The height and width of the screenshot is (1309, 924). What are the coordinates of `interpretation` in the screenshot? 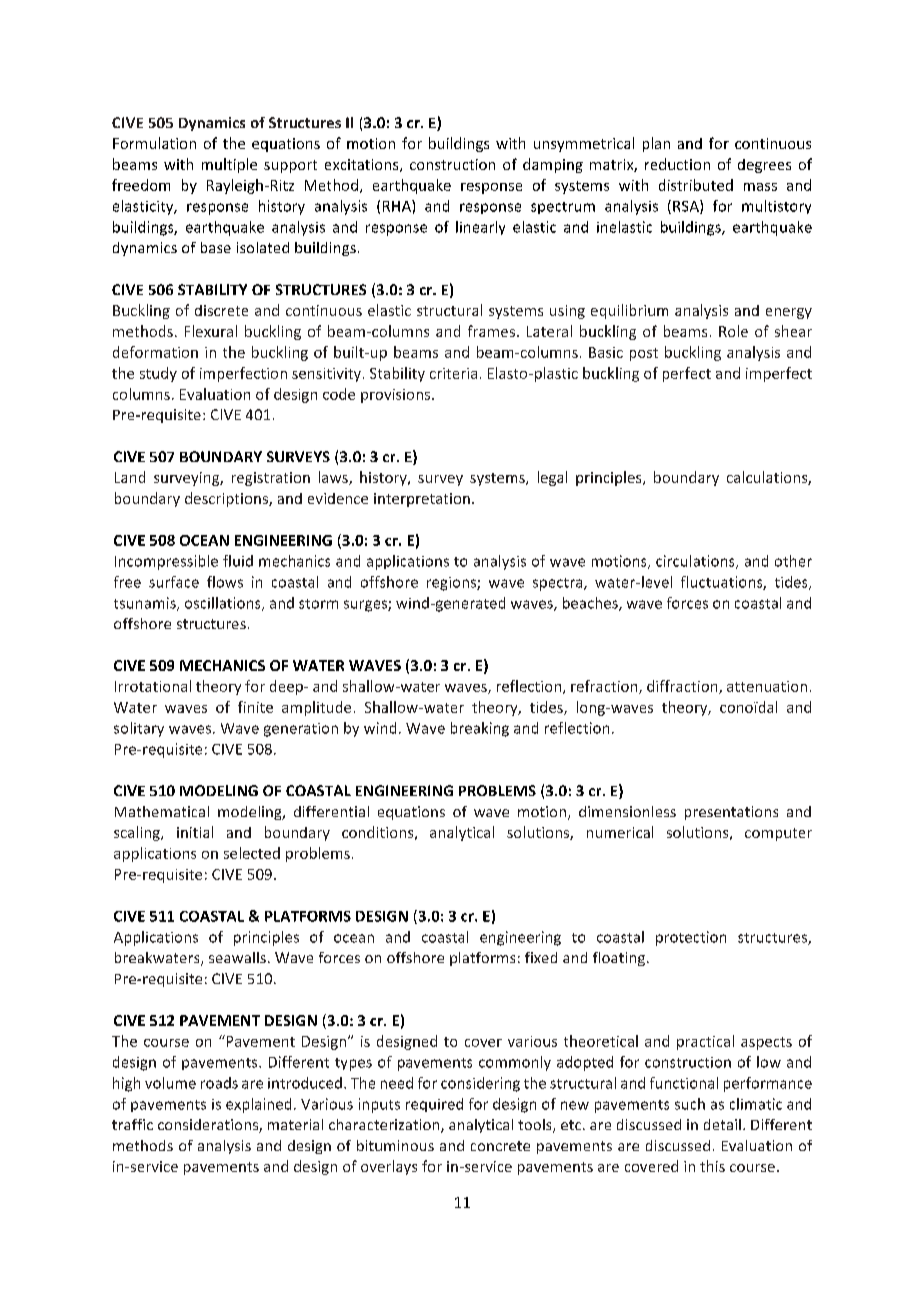 It's located at (422, 500).
